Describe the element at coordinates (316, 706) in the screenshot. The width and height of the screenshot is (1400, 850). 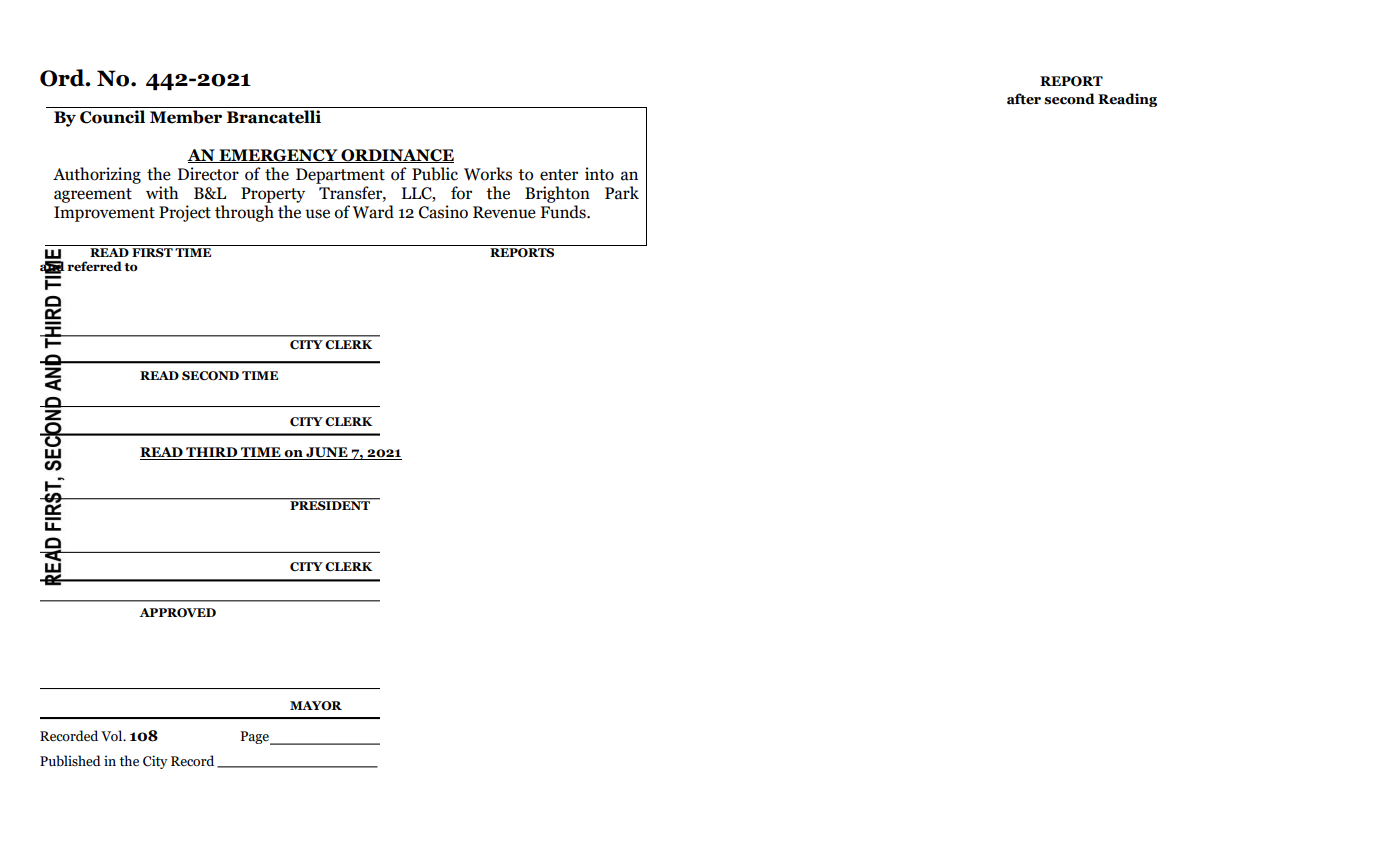
I see `MAYOR` at that location.
